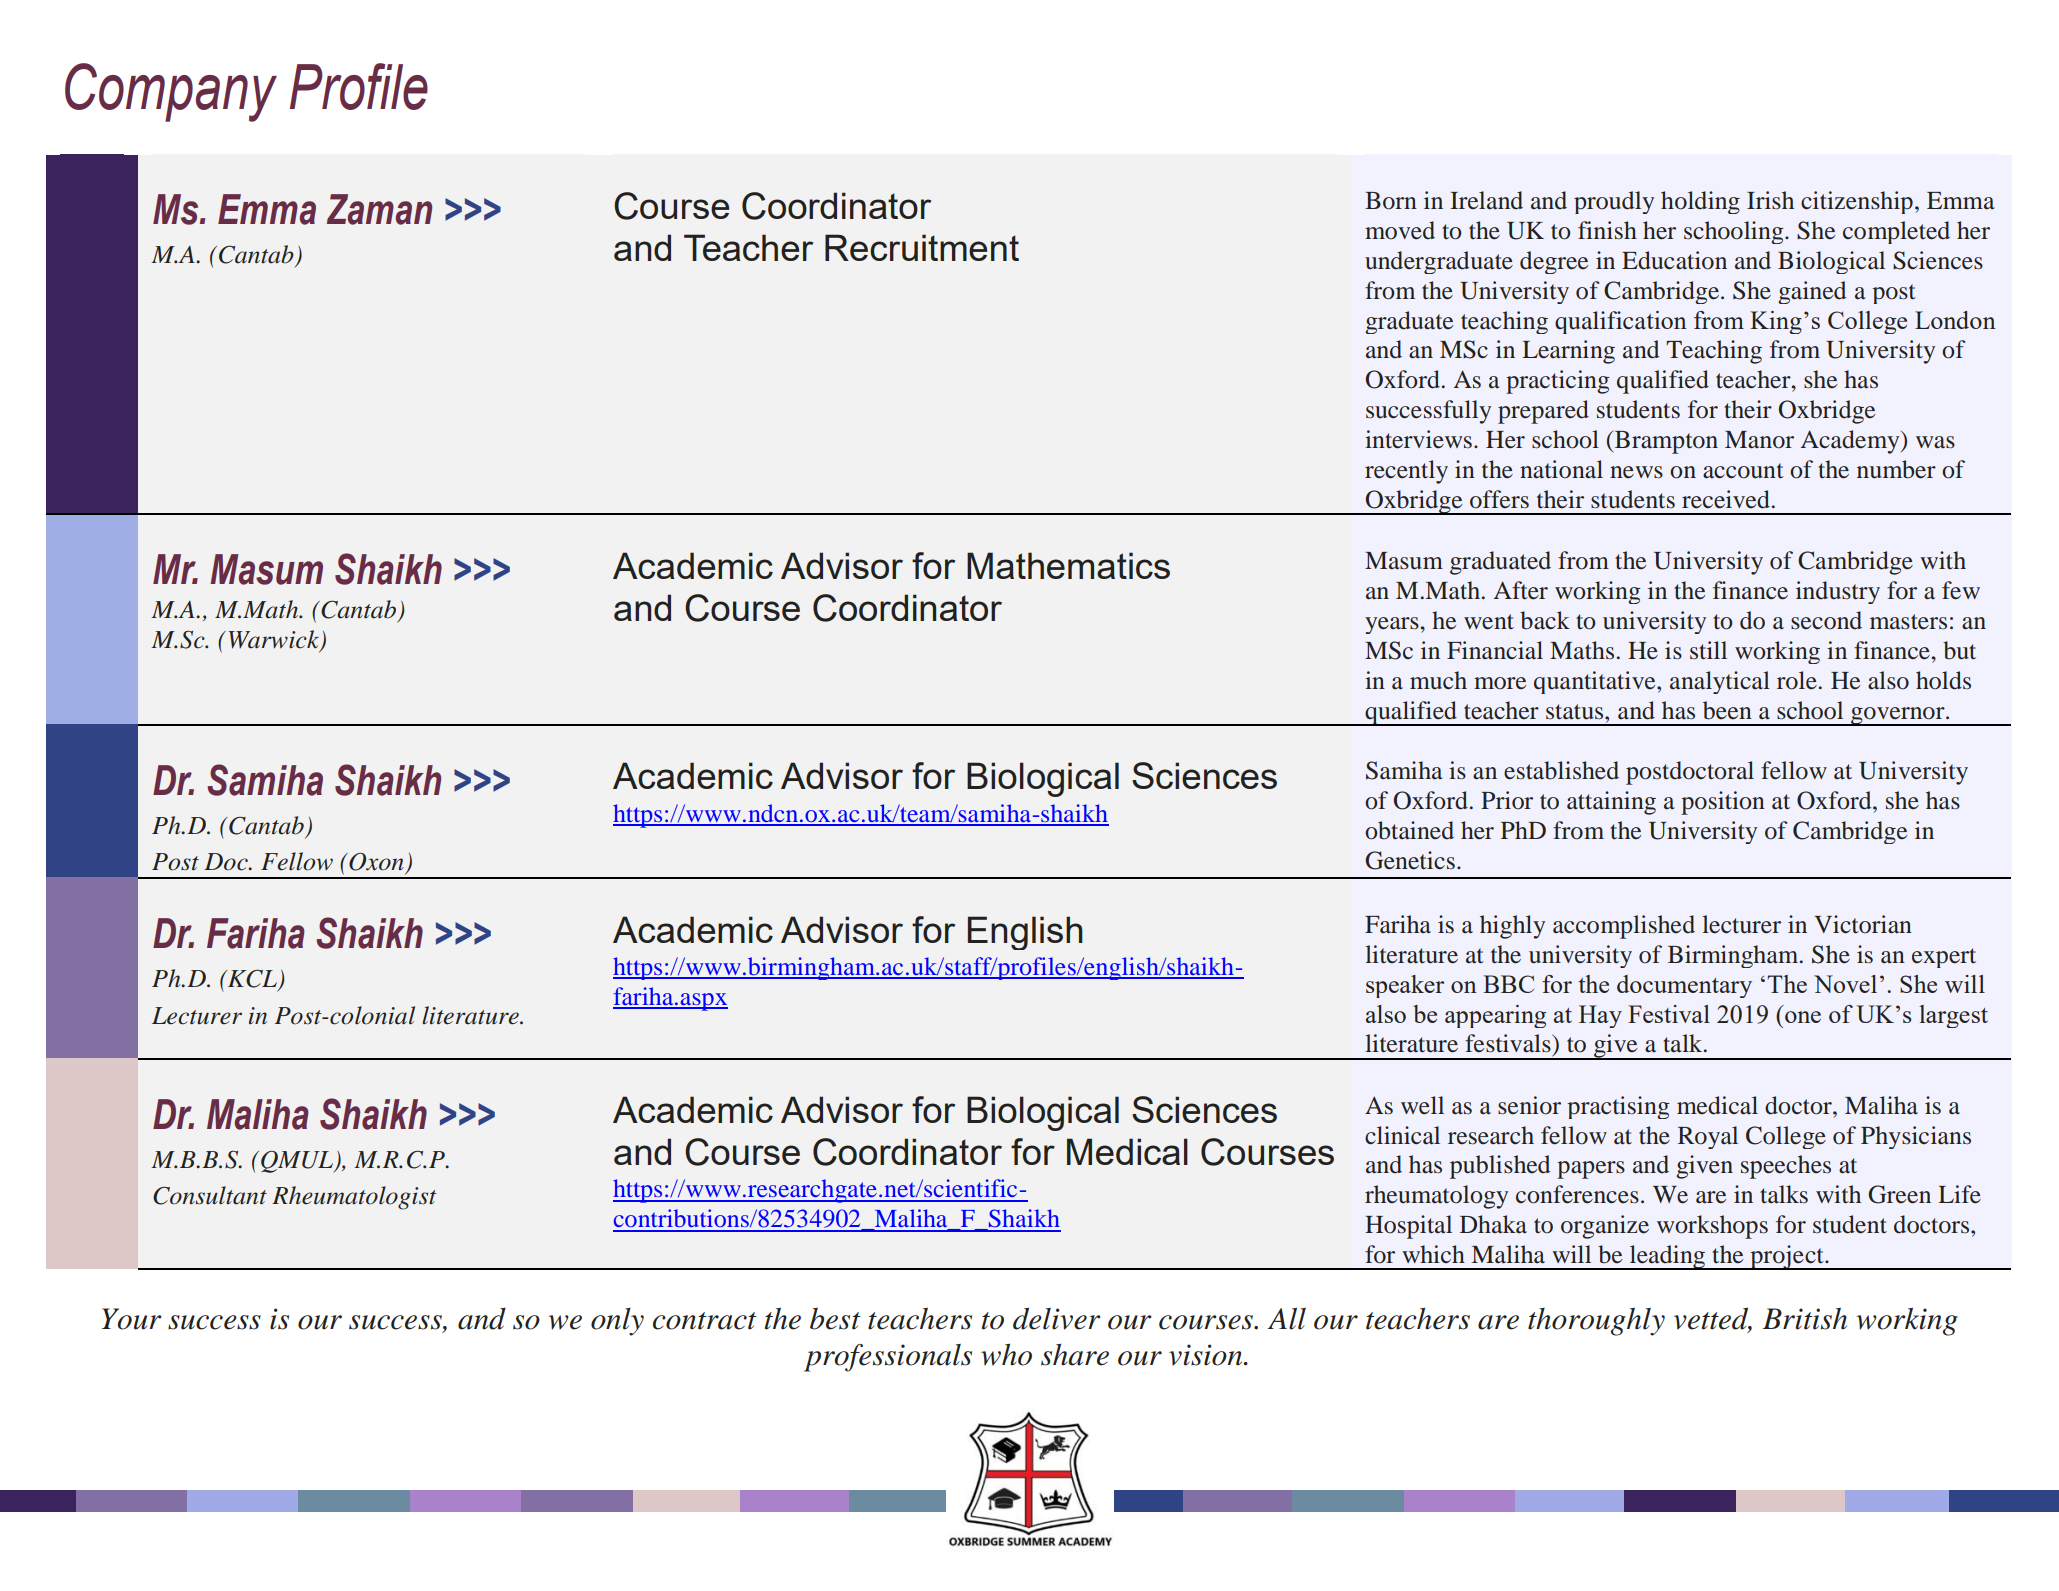 This document has width=2059, height=1591. What do you see at coordinates (1770, 200) in the document?
I see `Irish` at bounding box center [1770, 200].
